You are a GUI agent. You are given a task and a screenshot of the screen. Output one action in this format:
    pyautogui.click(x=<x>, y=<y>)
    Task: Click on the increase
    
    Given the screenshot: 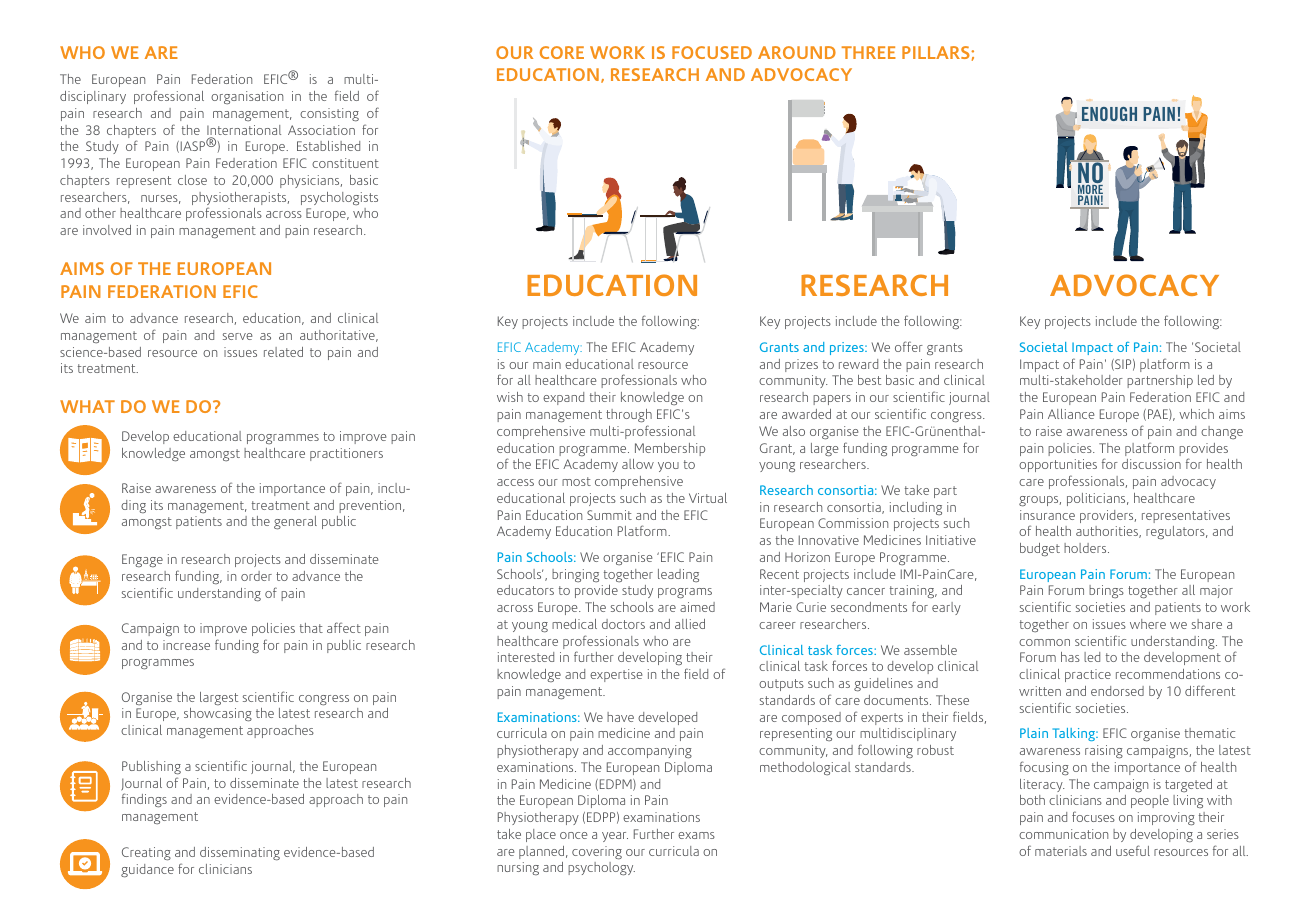 What is the action you would take?
    pyautogui.click(x=186, y=645)
